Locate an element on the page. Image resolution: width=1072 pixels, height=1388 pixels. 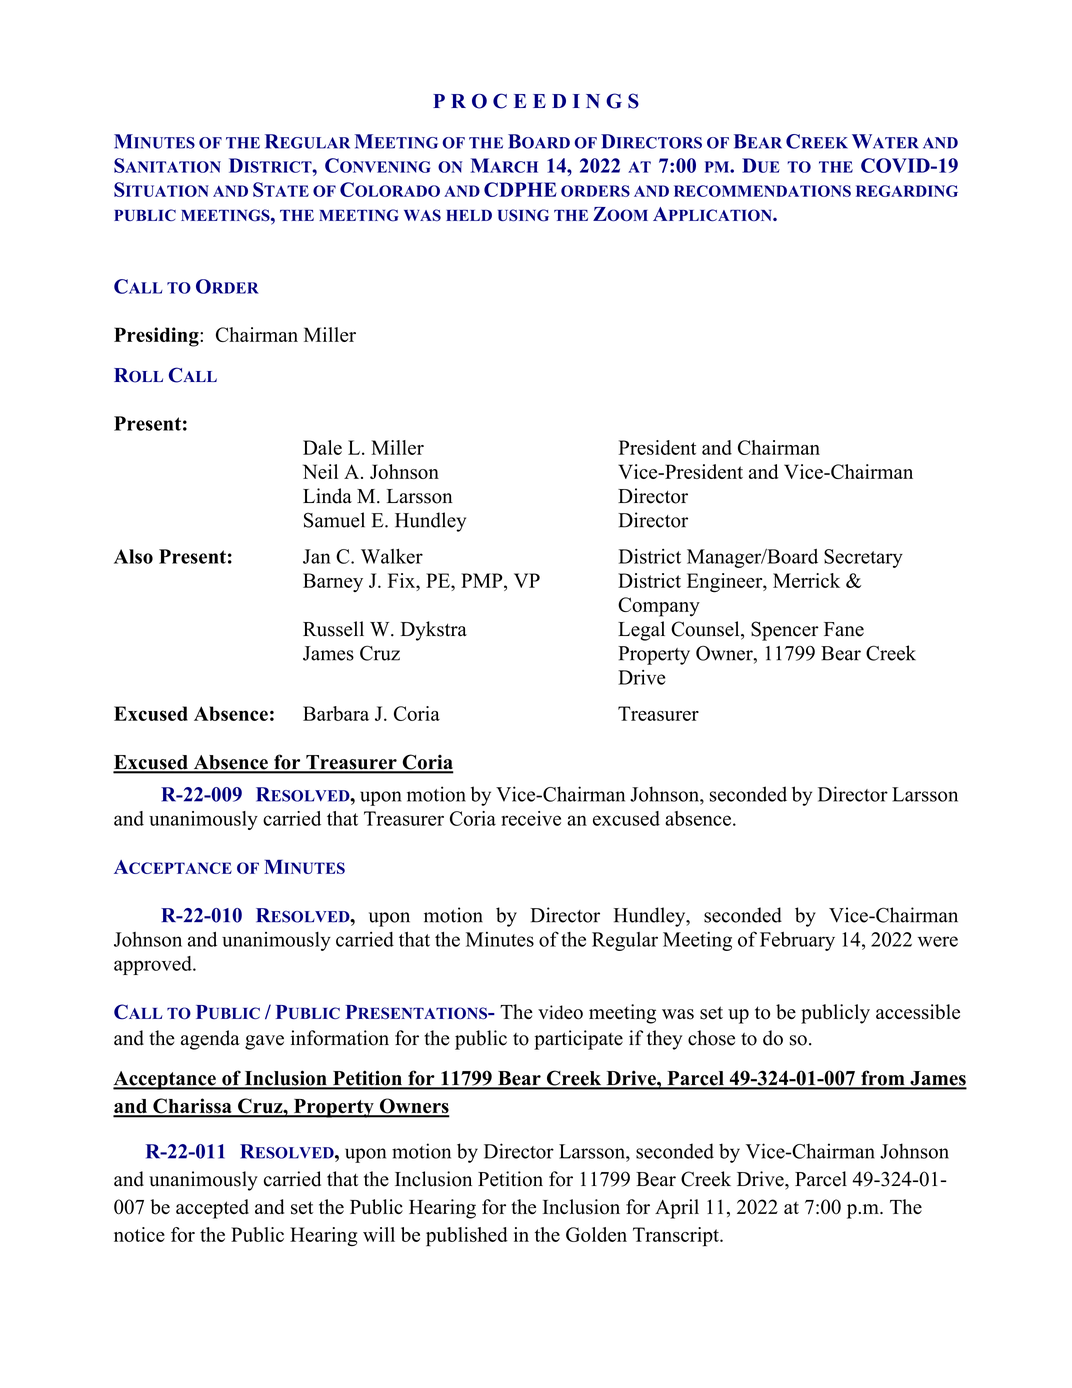
April is located at coordinates (677, 1209).
